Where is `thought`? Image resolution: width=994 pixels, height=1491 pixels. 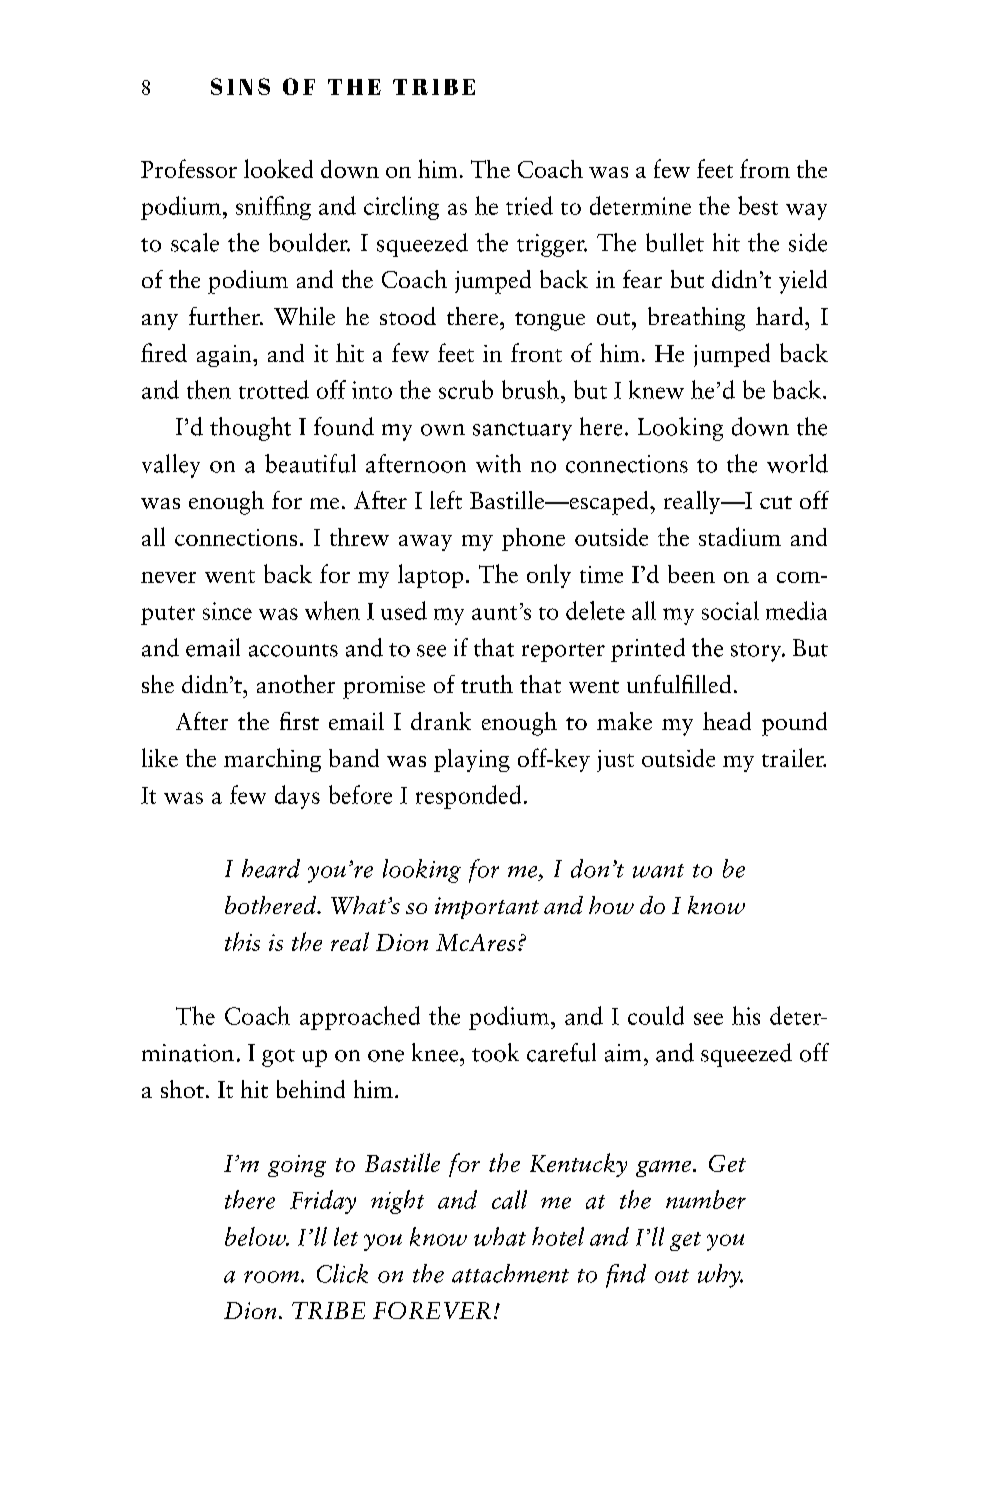 thought is located at coordinates (250, 429).
